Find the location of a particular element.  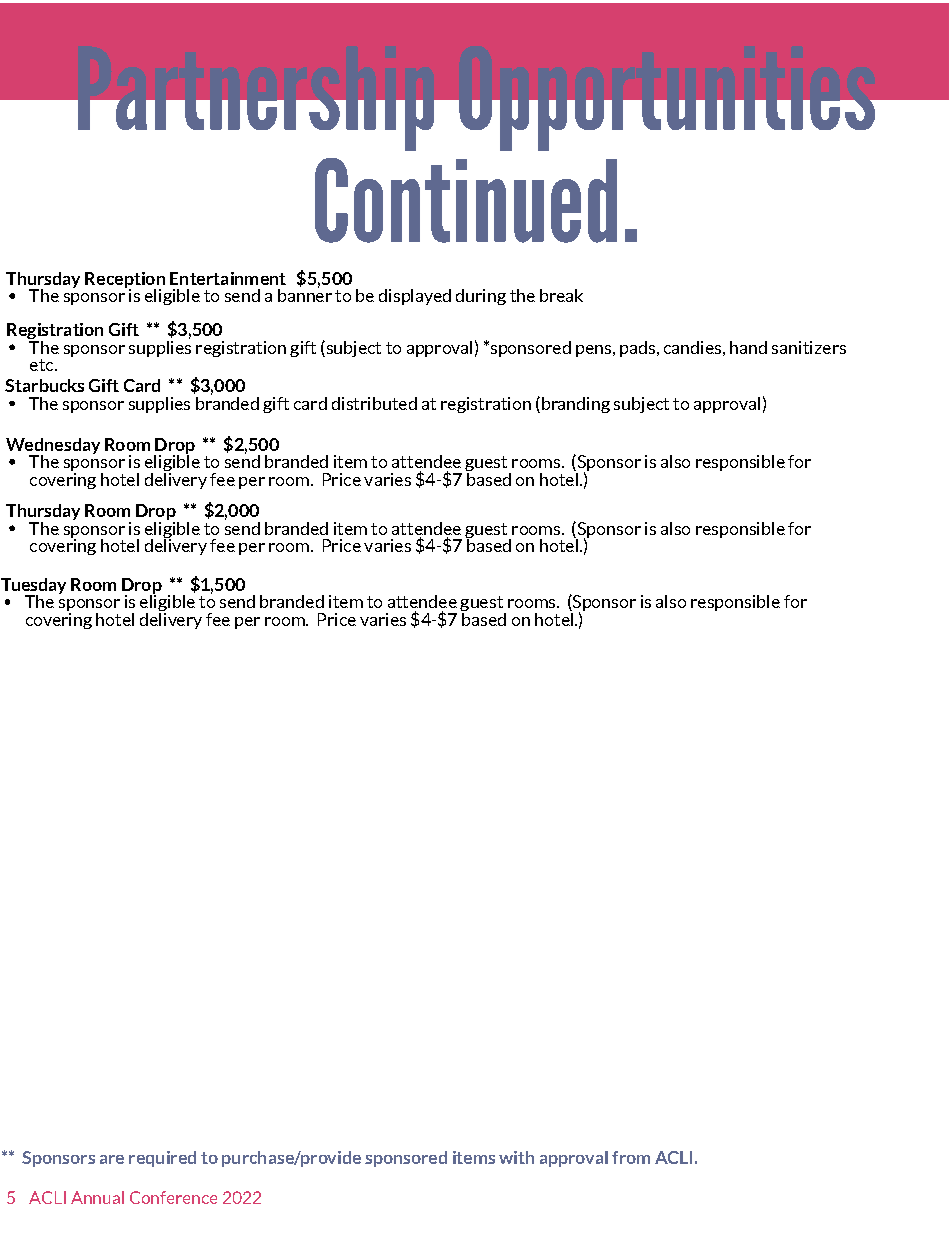

Tuesday is located at coordinates (33, 587).
